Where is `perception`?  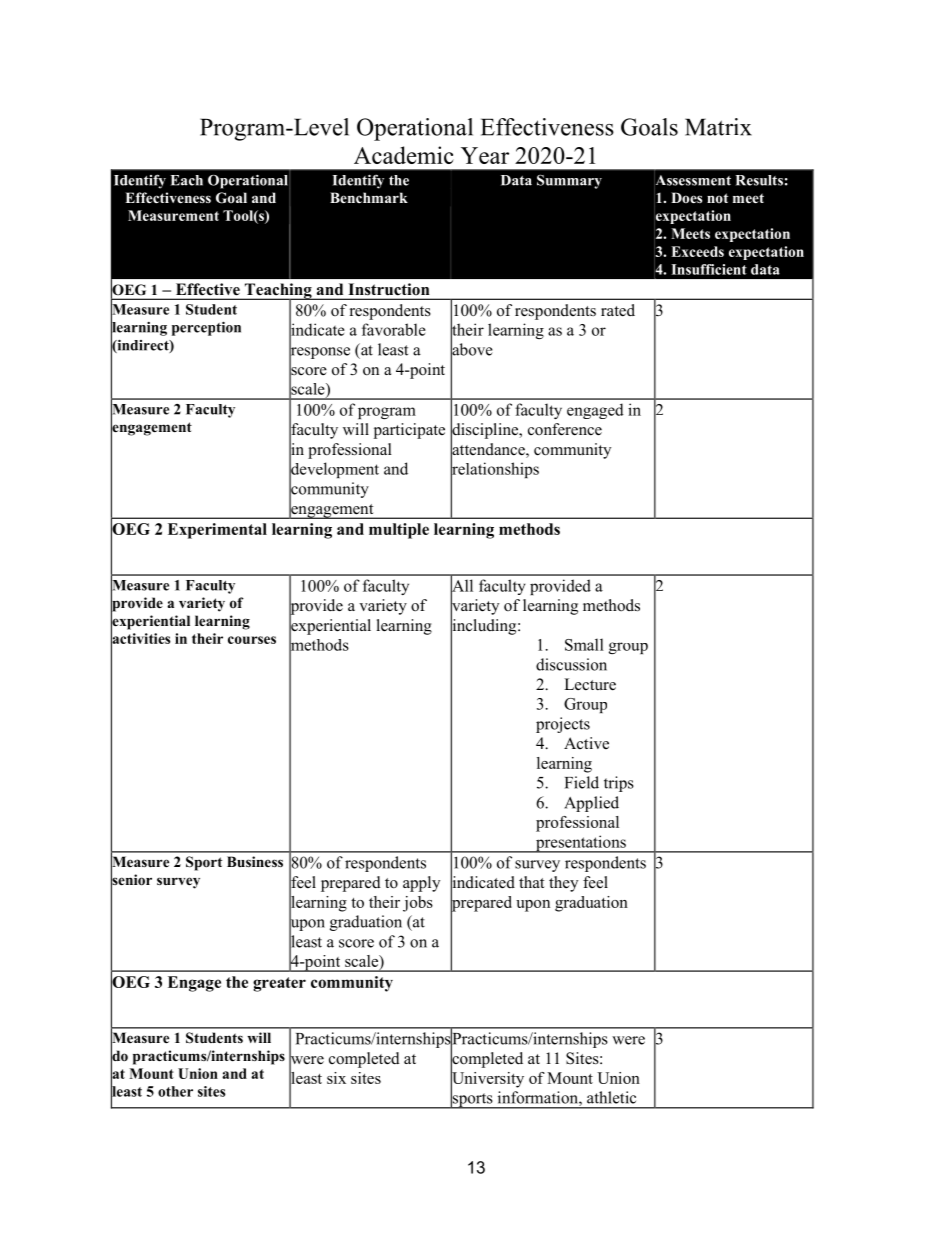 perception is located at coordinates (206, 328).
